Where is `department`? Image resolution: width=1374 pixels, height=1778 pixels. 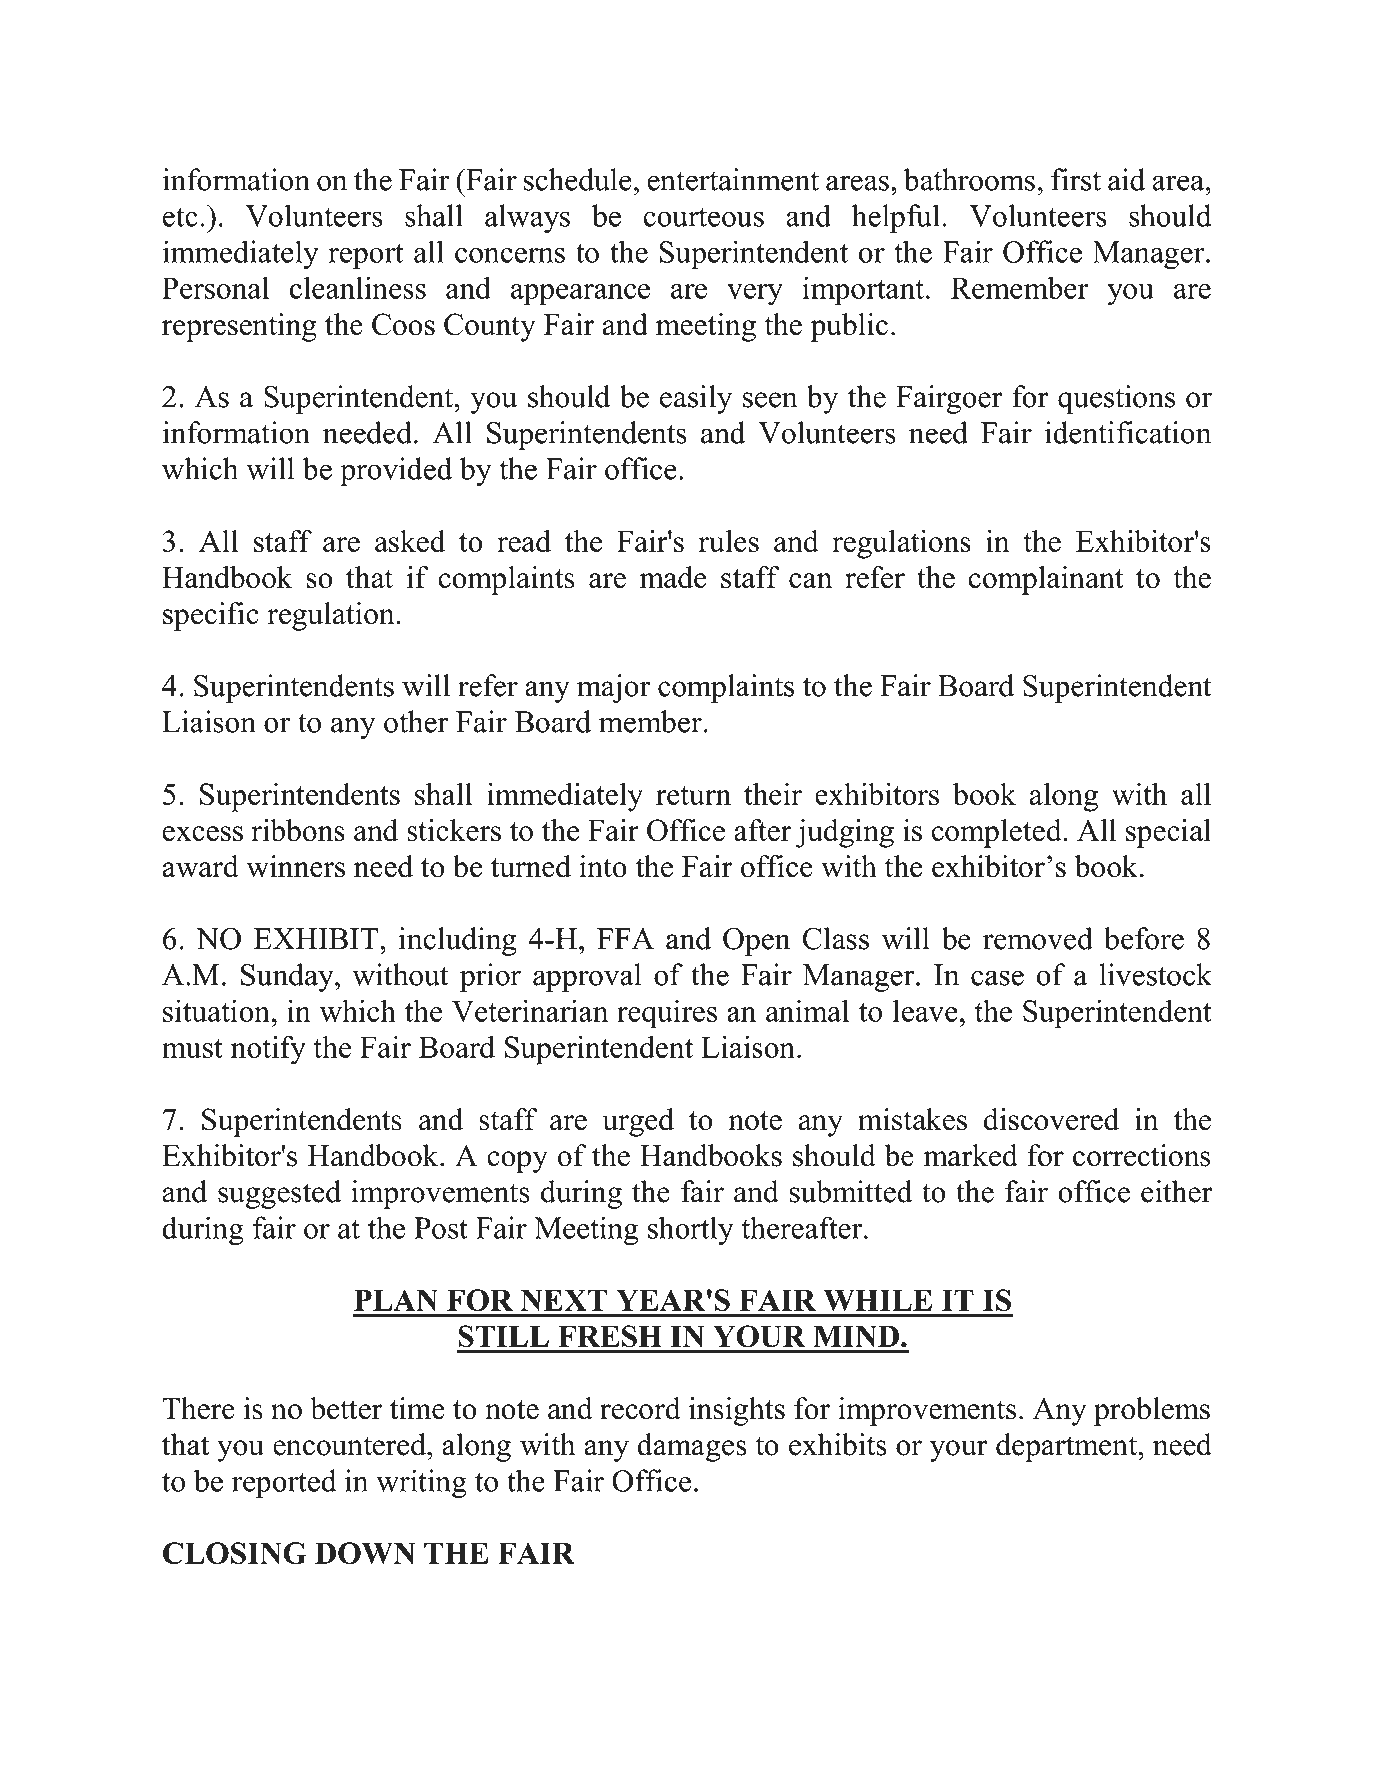
department is located at coordinates (1067, 1447).
